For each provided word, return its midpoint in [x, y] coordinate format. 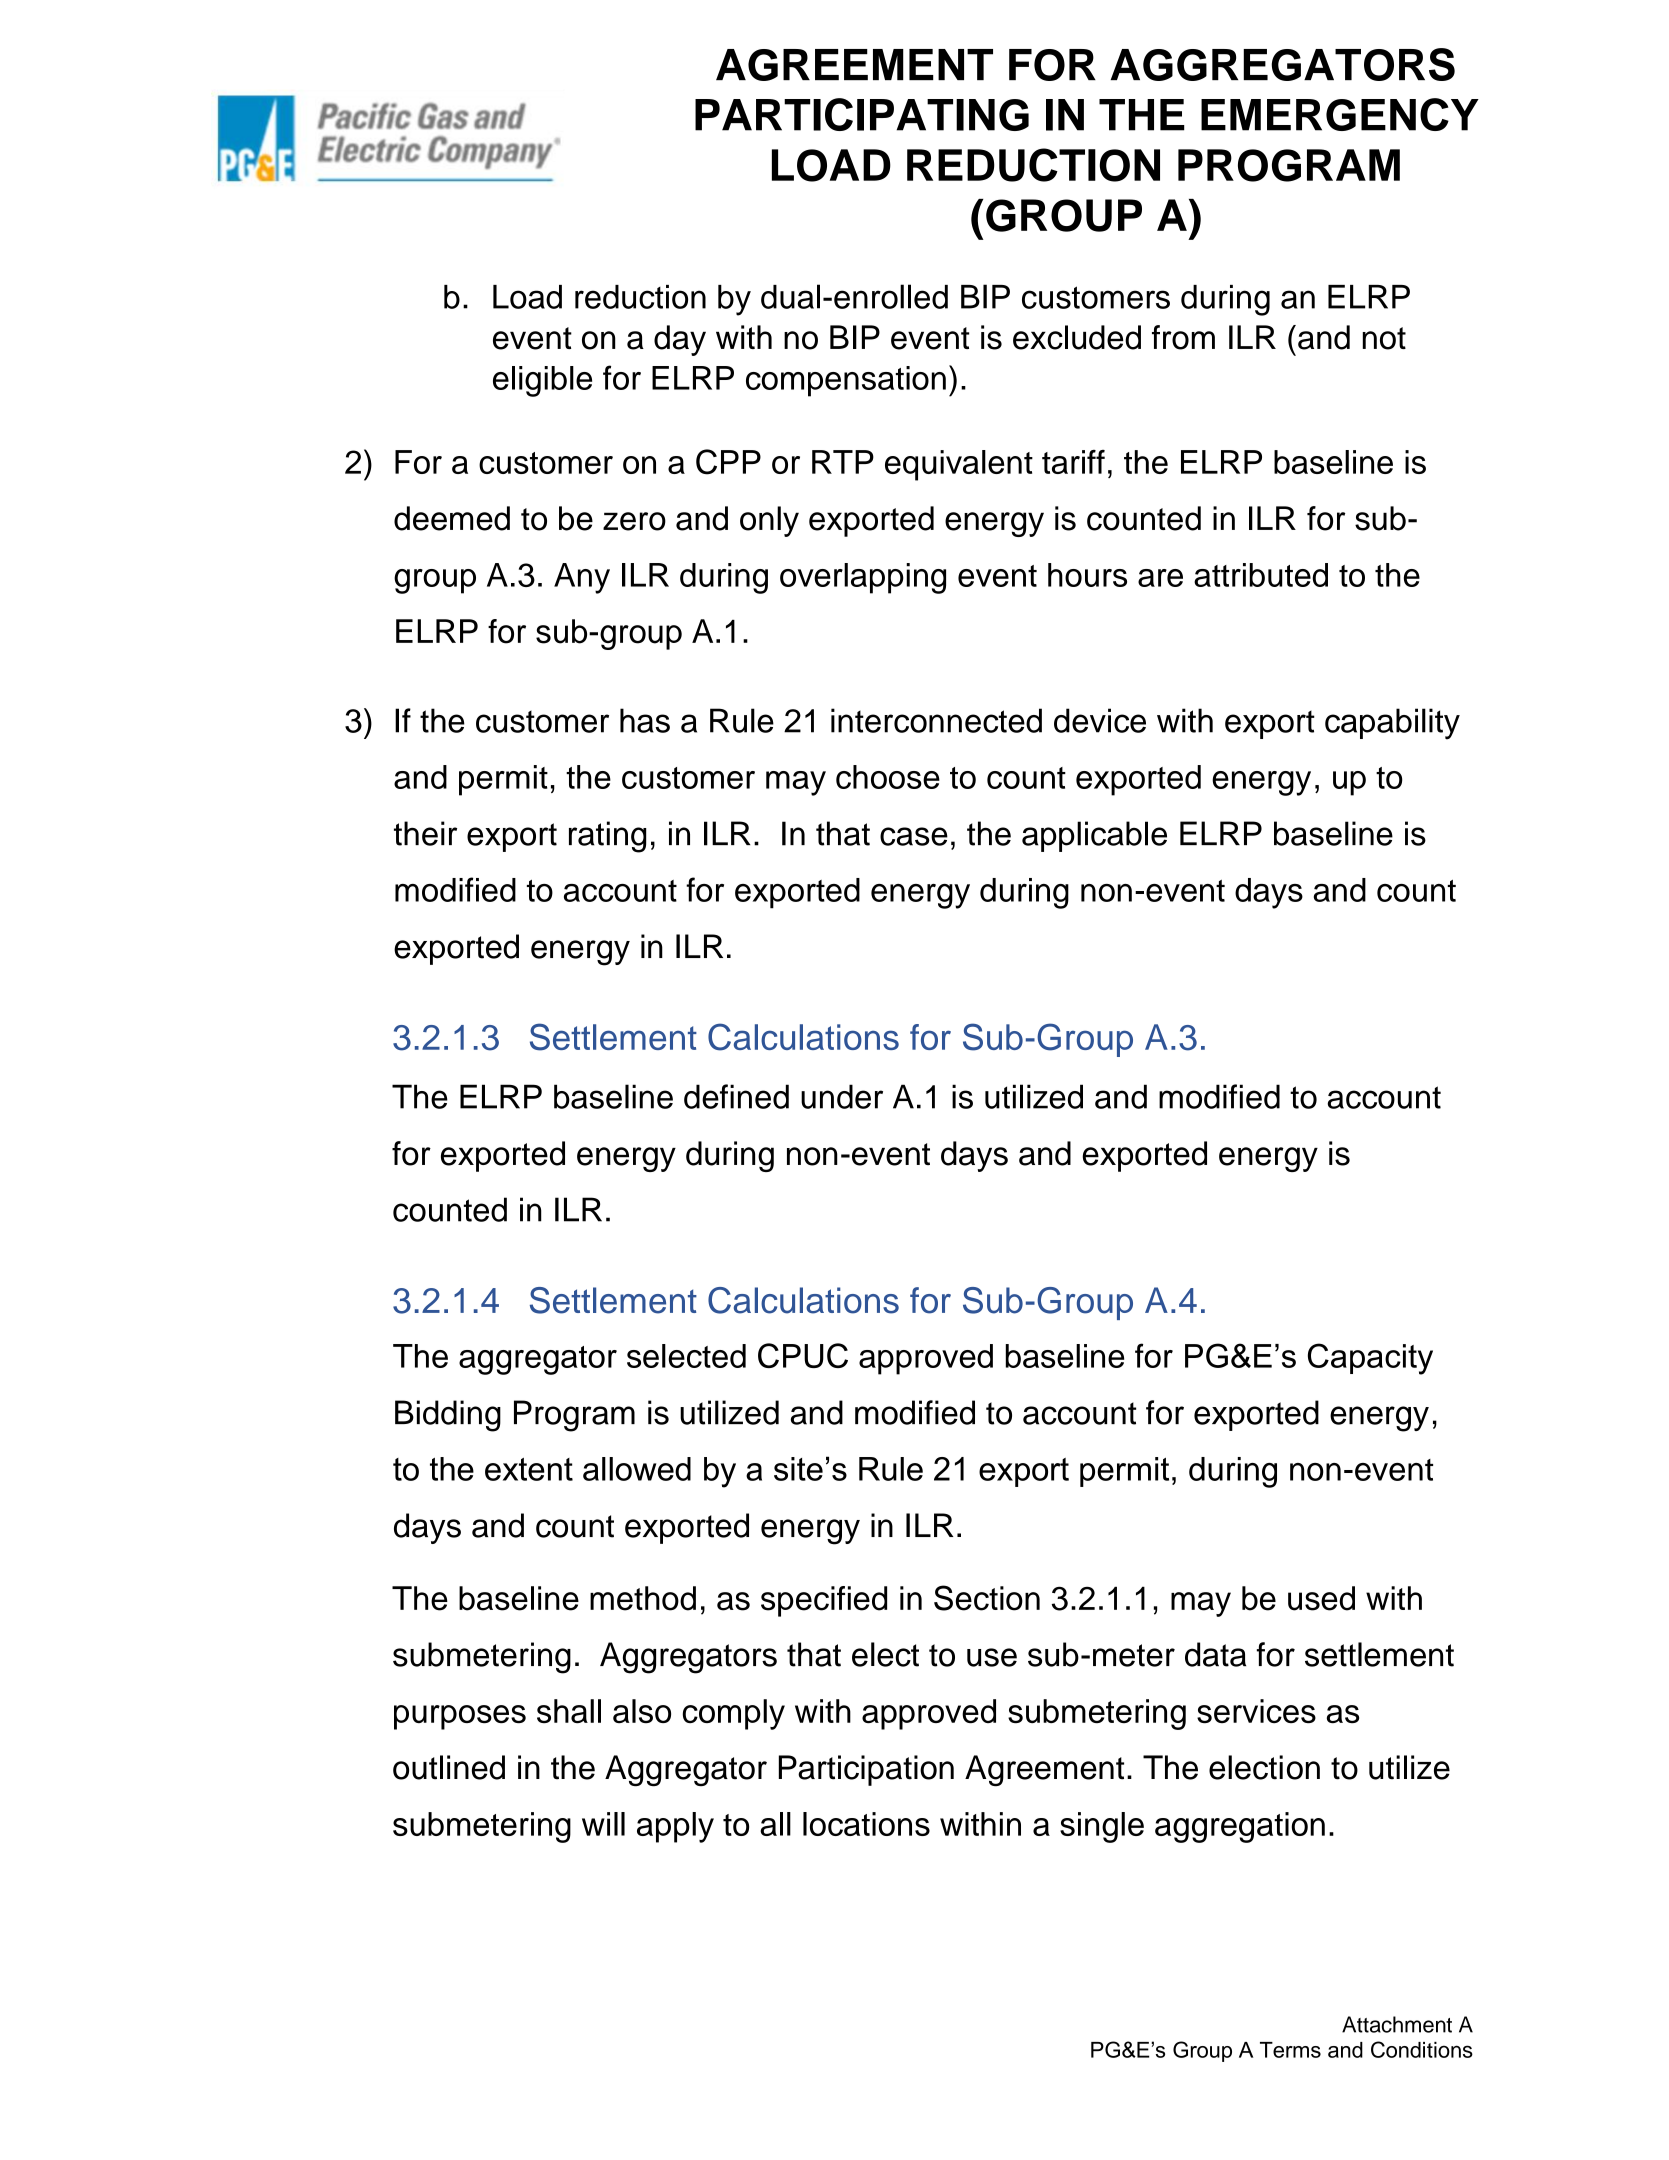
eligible [542, 381]
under [842, 1096]
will [603, 1824]
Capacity [1370, 1359]
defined [736, 1096]
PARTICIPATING [862, 114]
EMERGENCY [1340, 114]
